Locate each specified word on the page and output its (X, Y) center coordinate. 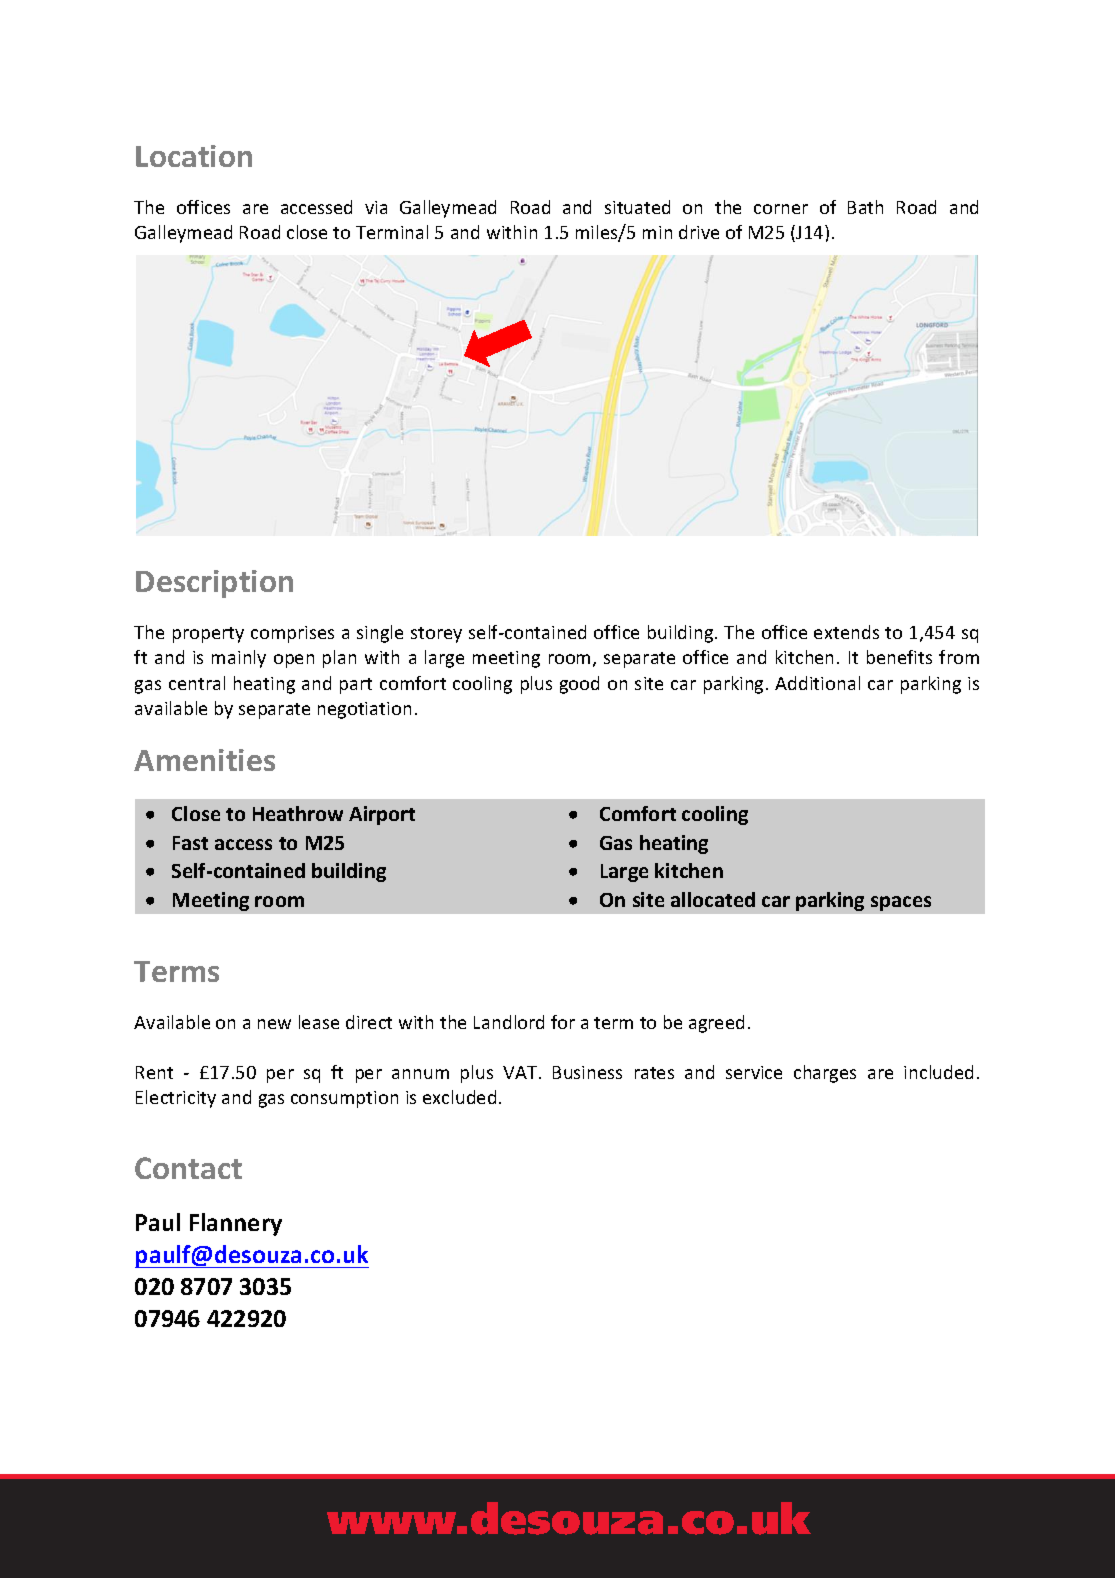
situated (637, 207)
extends (846, 632)
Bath (865, 207)
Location (194, 156)
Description (214, 584)
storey (436, 635)
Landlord (509, 1022)
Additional (817, 683)
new (274, 1024)
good (579, 685)
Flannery (236, 1224)
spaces (901, 903)
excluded (459, 1097)
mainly (239, 659)
